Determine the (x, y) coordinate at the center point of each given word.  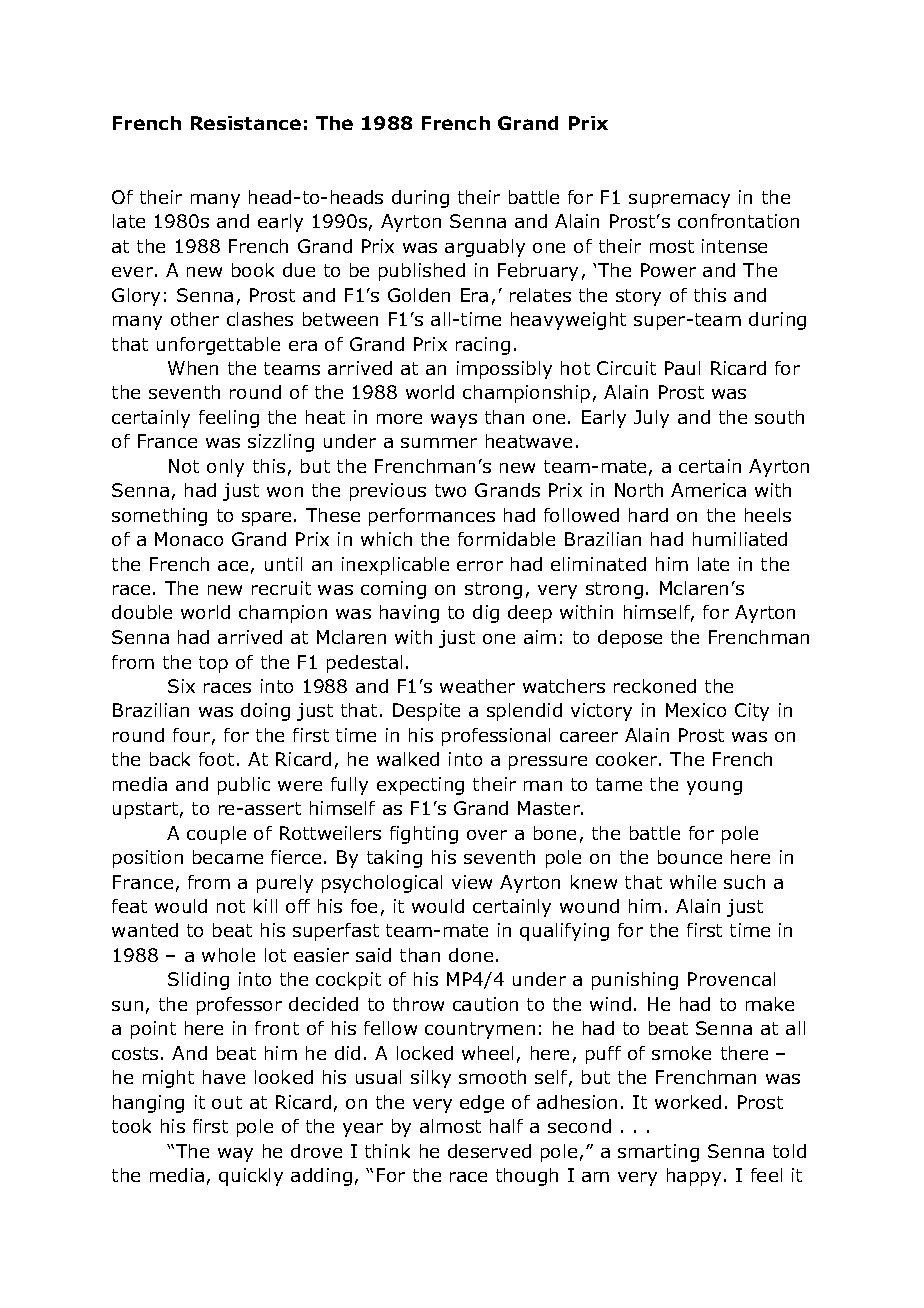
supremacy (679, 201)
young (714, 788)
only (225, 468)
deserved (489, 1151)
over (487, 835)
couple (216, 835)
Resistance (246, 123)
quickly (251, 1177)
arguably (485, 248)
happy (694, 1177)
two (450, 490)
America (708, 490)
